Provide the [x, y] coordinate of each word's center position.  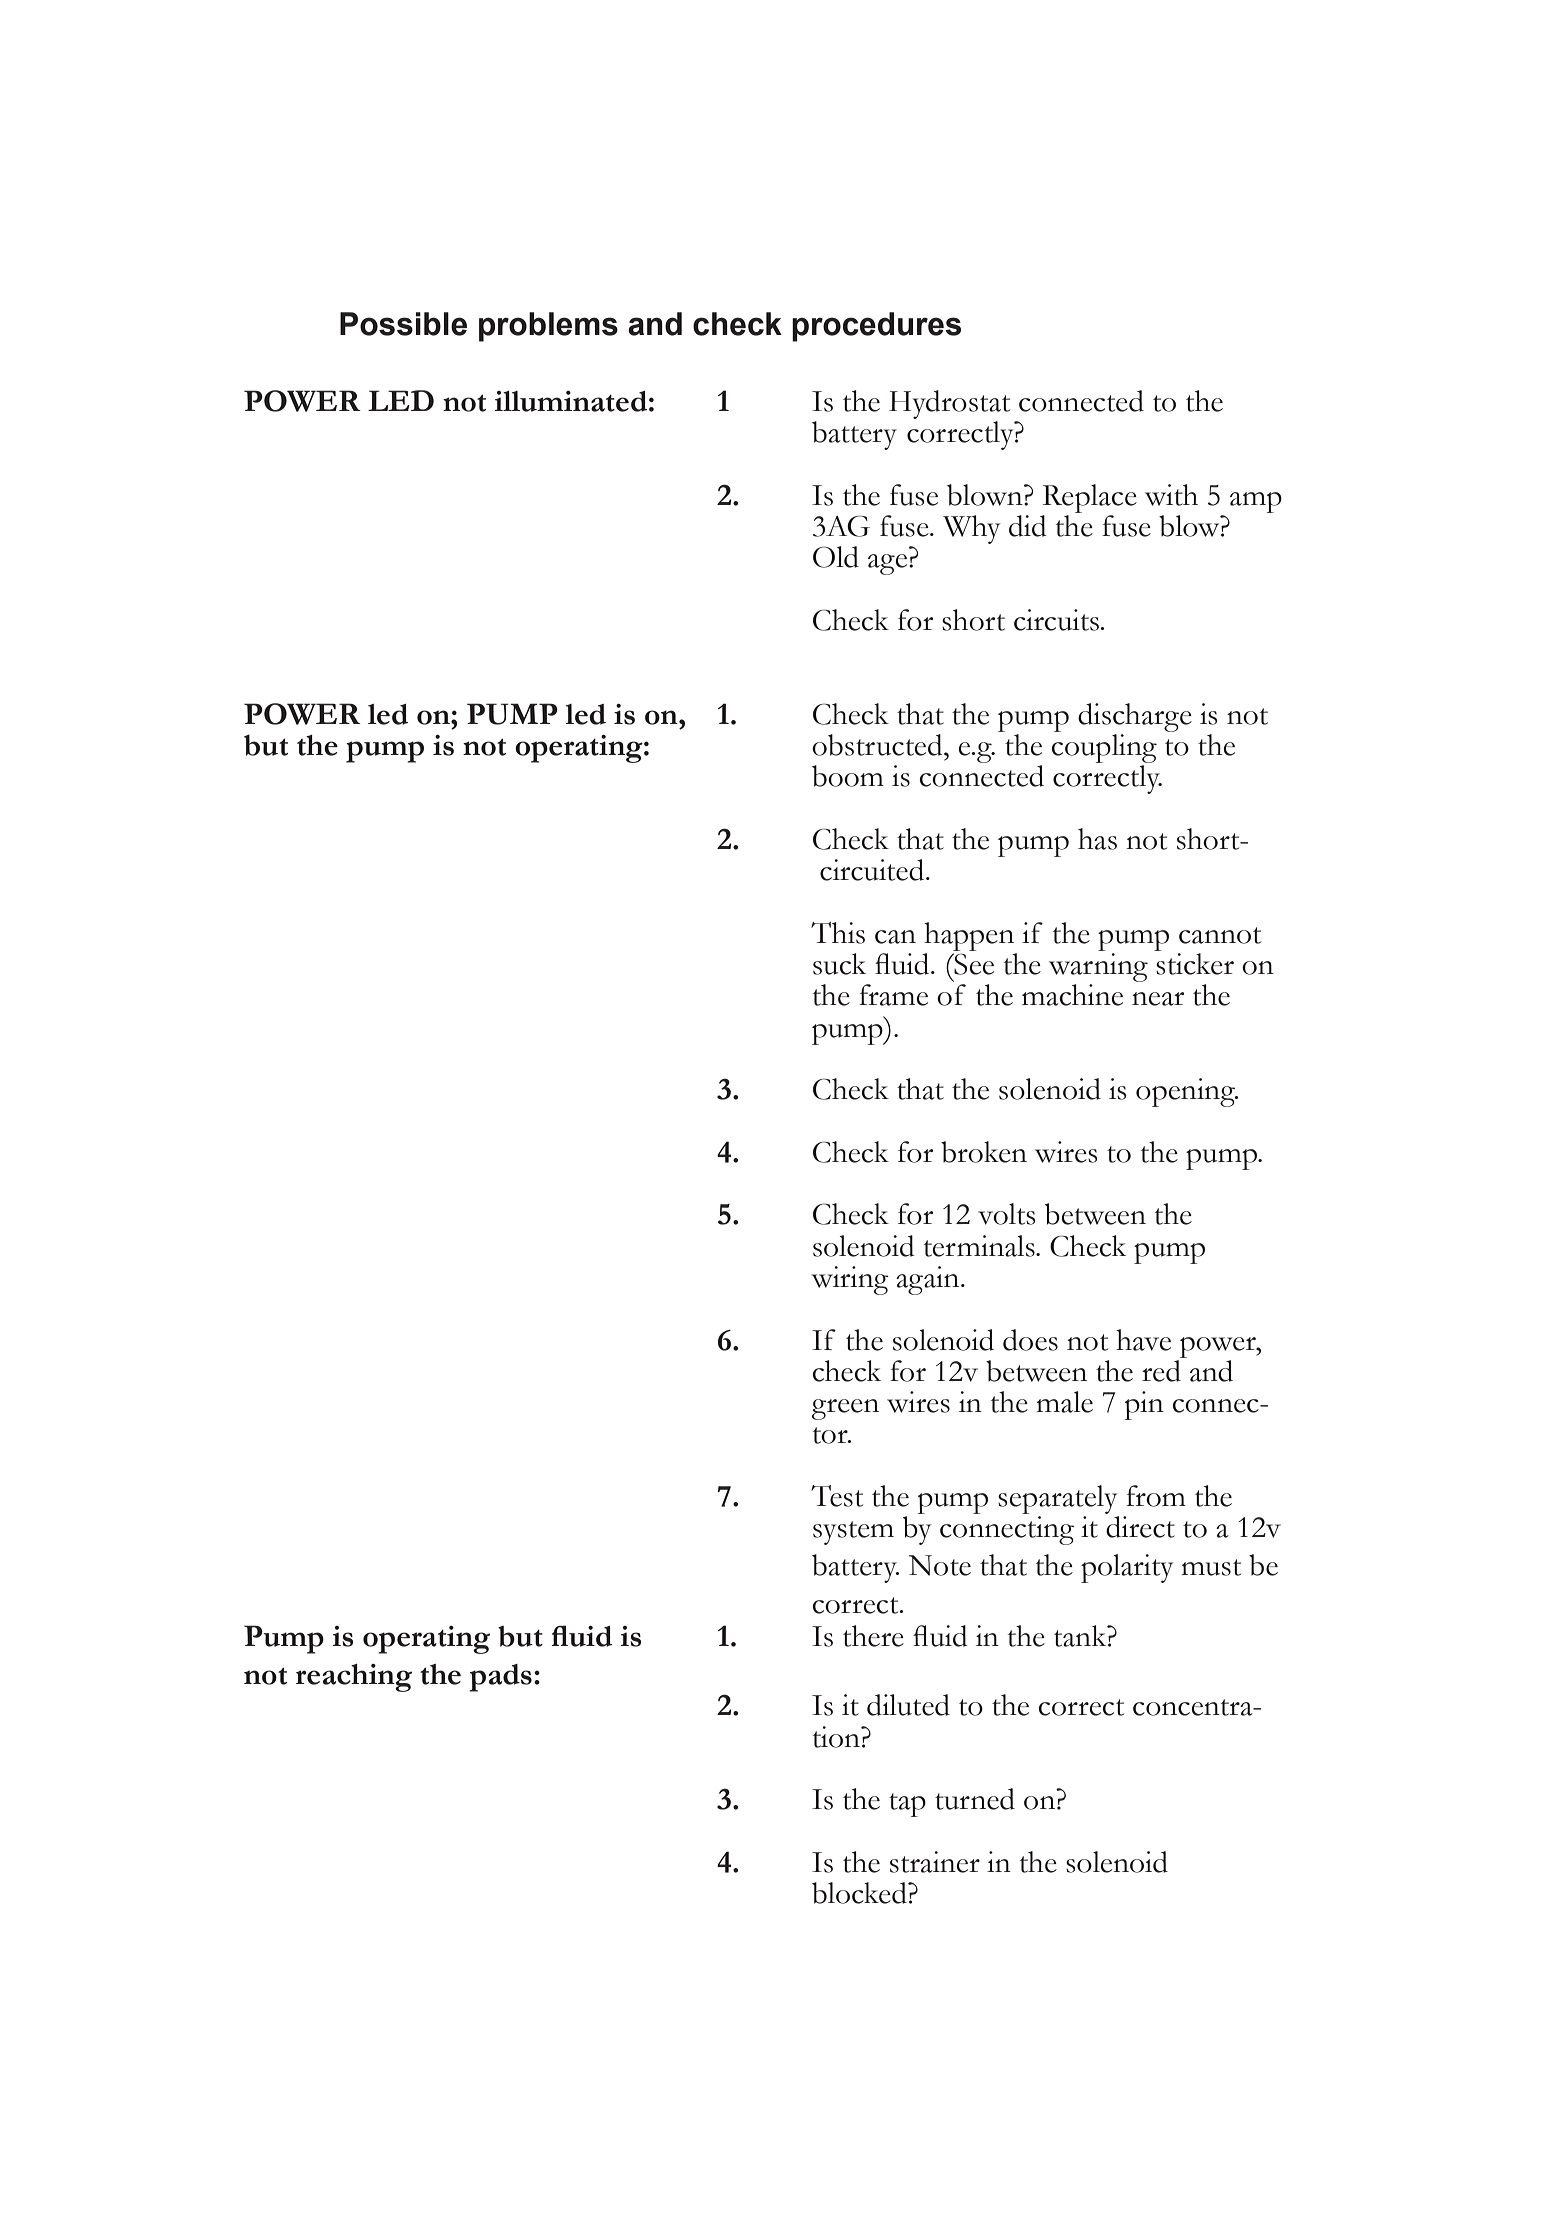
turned [975, 1799]
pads [500, 1678]
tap [907, 1805]
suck [839, 964]
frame [893, 995]
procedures [876, 327]
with [1171, 495]
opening [1186, 1092]
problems [548, 327]
